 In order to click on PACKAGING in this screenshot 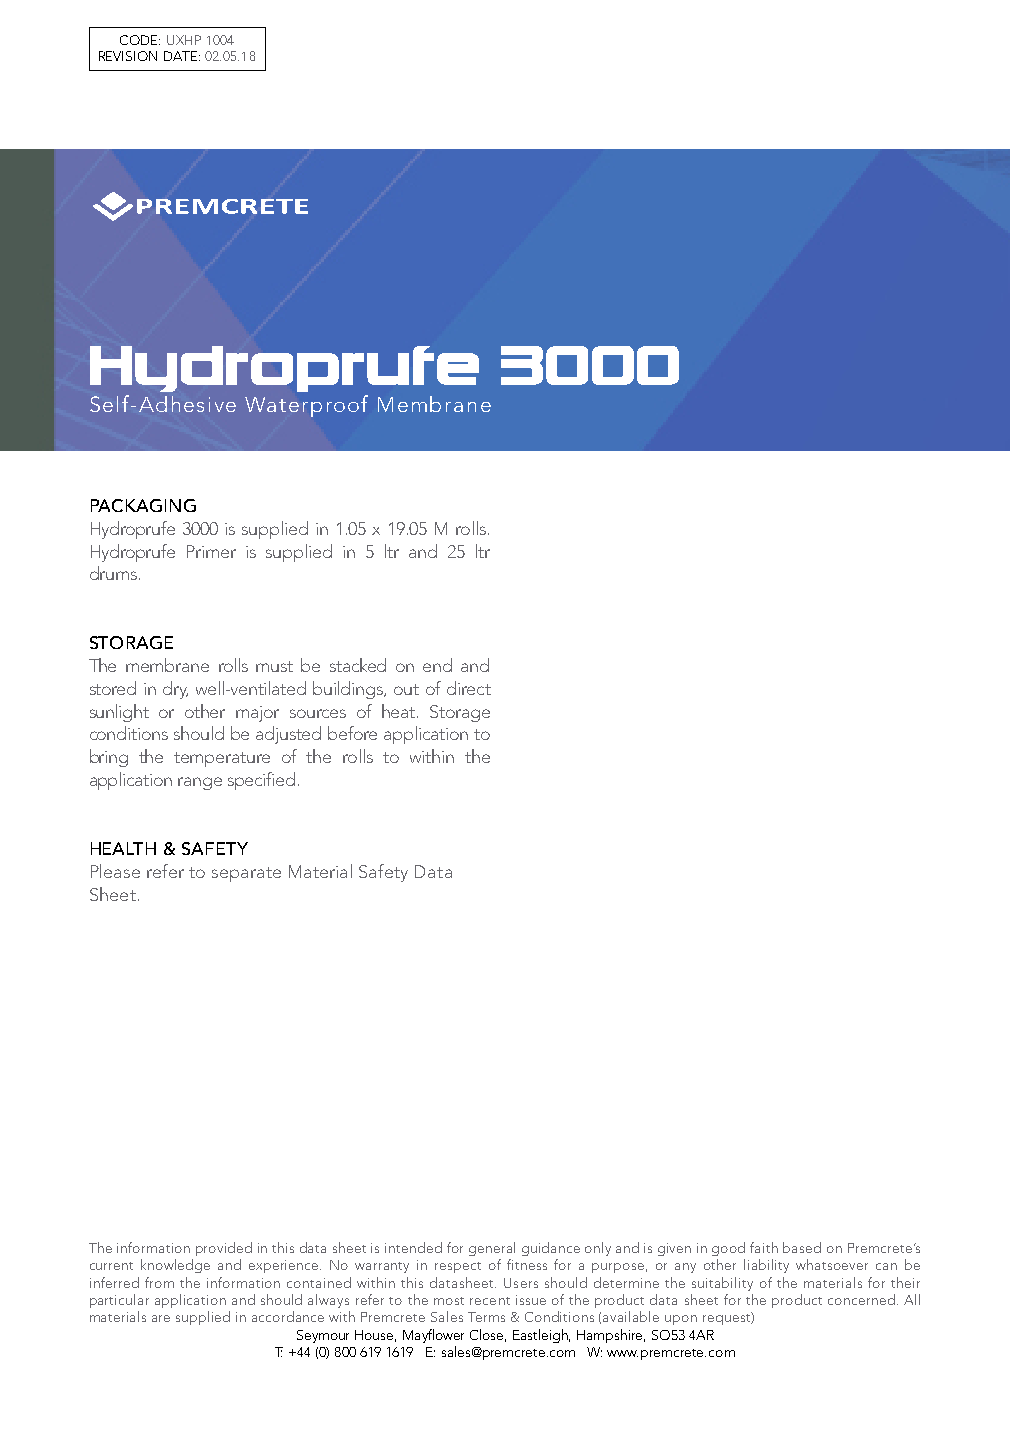, I will do `click(143, 505)`.
